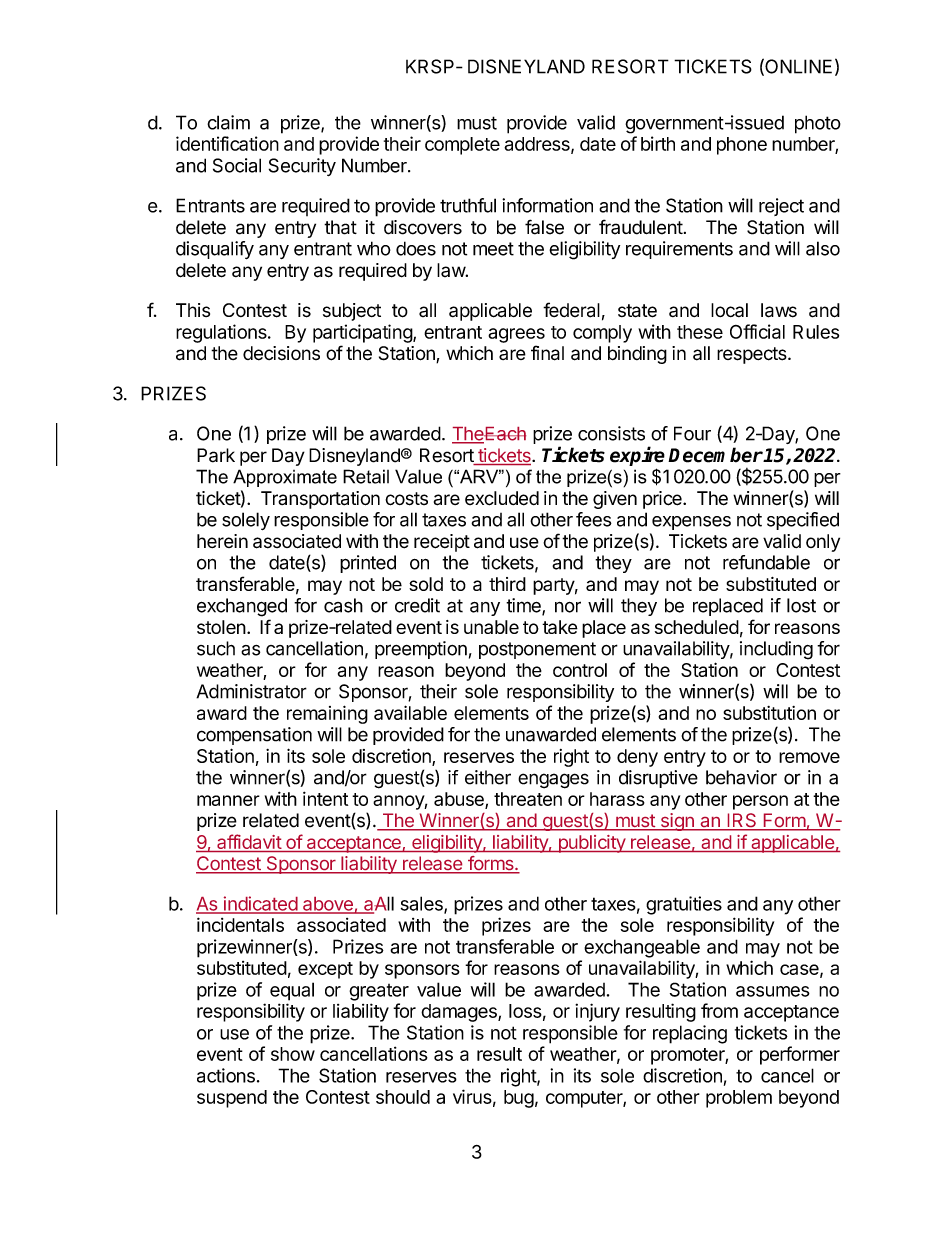  I want to click on show, so click(293, 1054).
